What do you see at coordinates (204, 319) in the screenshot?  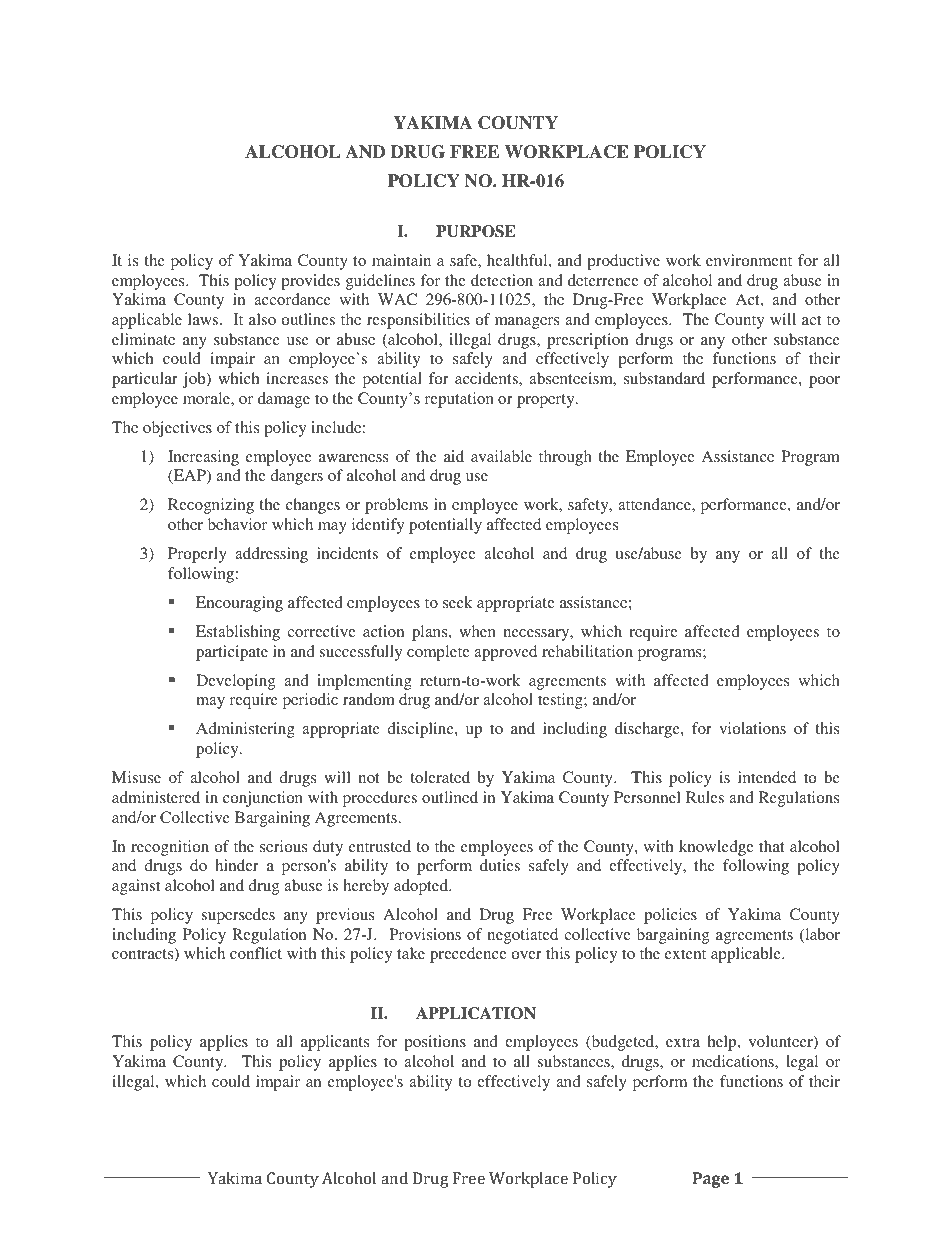 I see `laws` at bounding box center [204, 319].
